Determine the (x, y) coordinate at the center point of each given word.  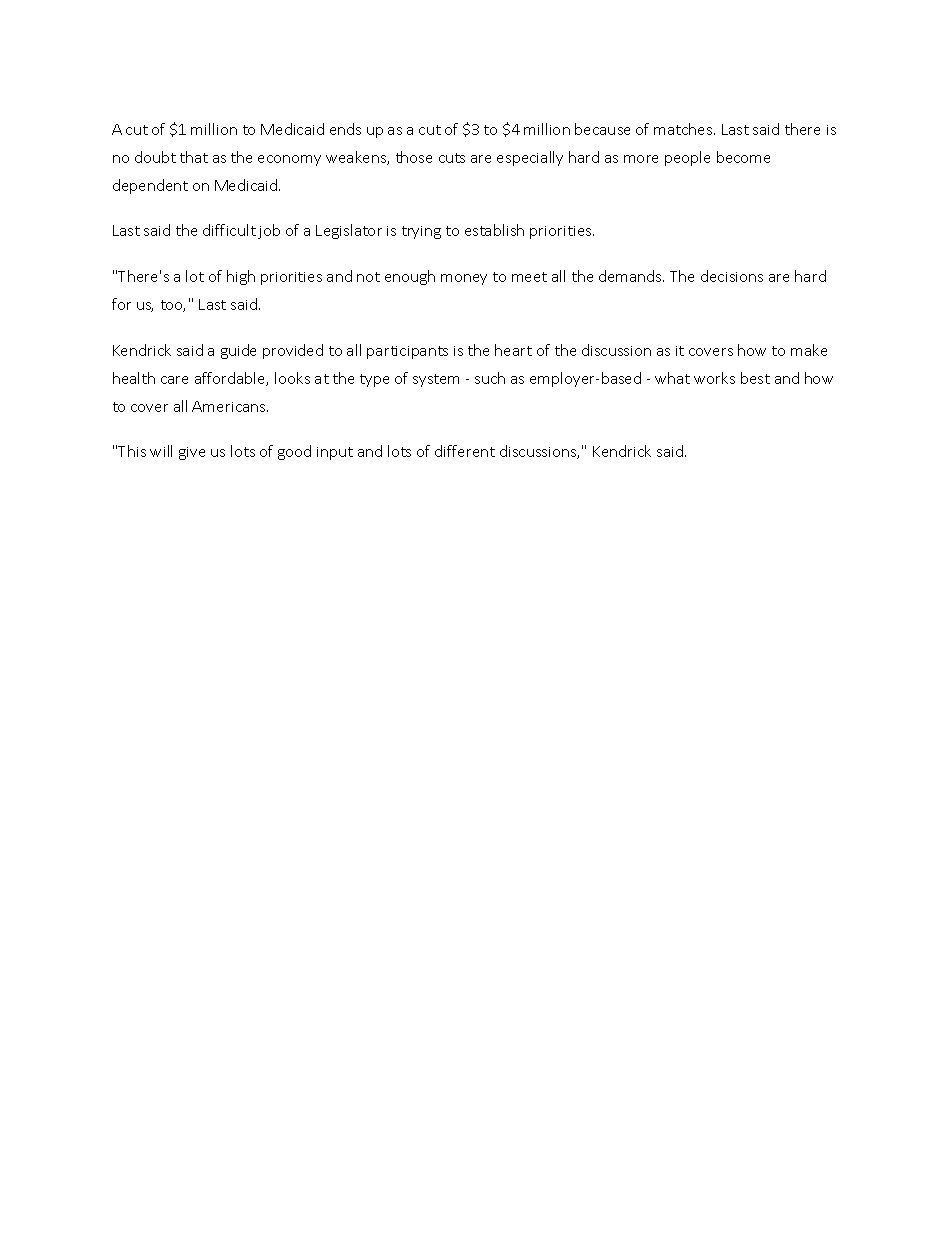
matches (684, 129)
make (809, 350)
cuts (452, 158)
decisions (732, 276)
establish (494, 230)
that (194, 157)
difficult (229, 230)
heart (513, 350)
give (192, 453)
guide (238, 351)
